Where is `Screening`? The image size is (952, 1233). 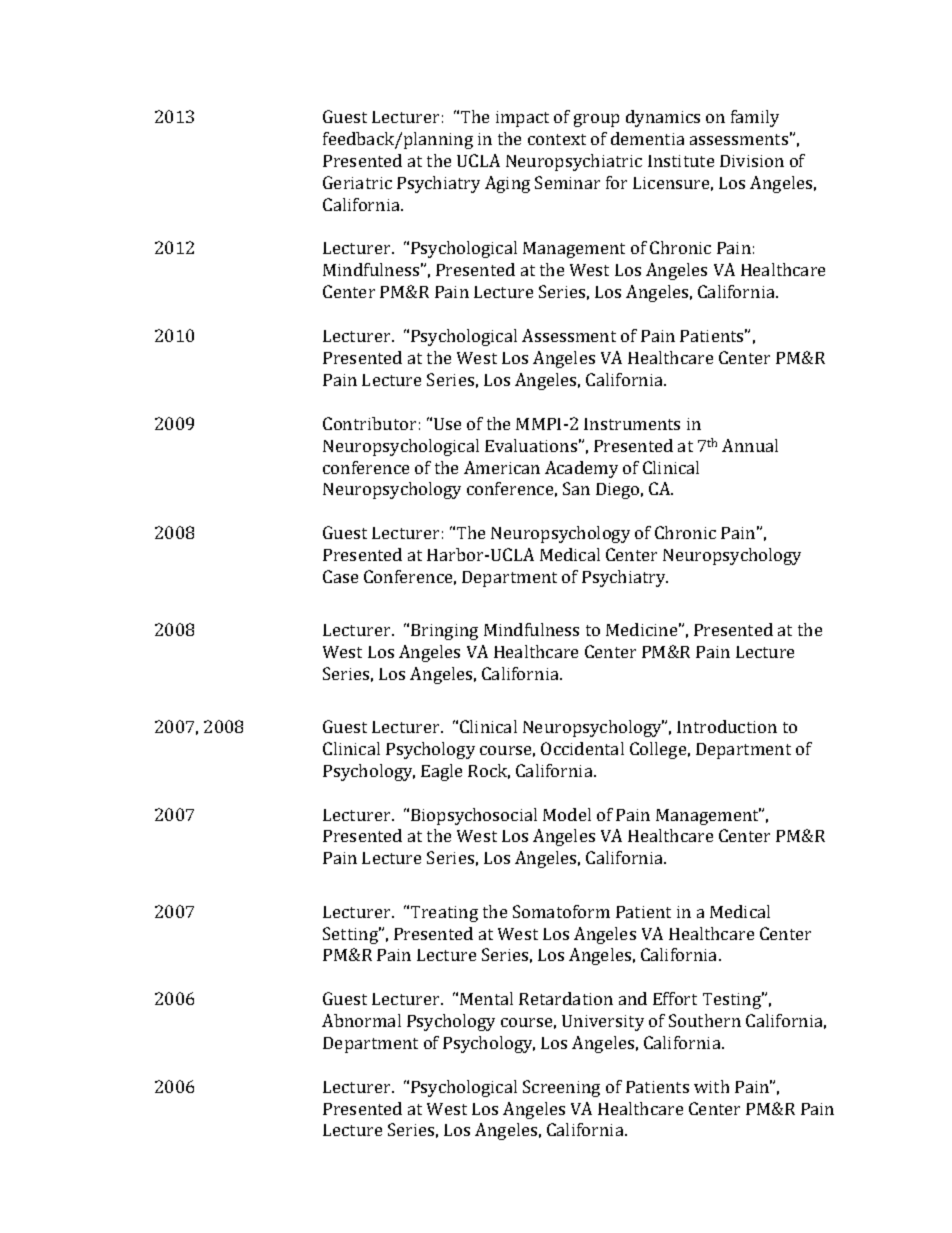
Screening is located at coordinates (561, 1088).
